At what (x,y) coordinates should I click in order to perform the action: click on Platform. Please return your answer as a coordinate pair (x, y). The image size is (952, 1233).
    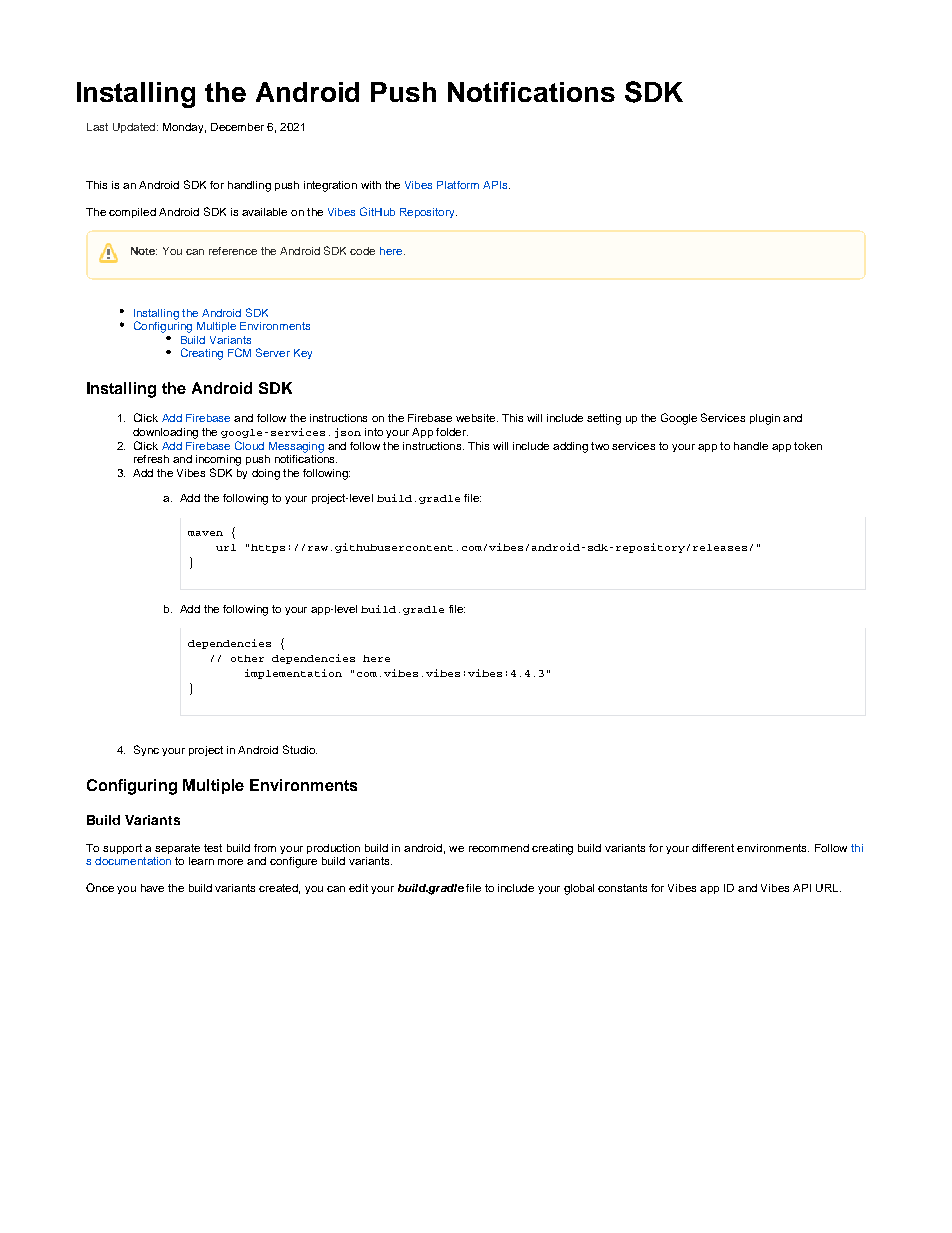
    Looking at the image, I should click on (458, 185).
